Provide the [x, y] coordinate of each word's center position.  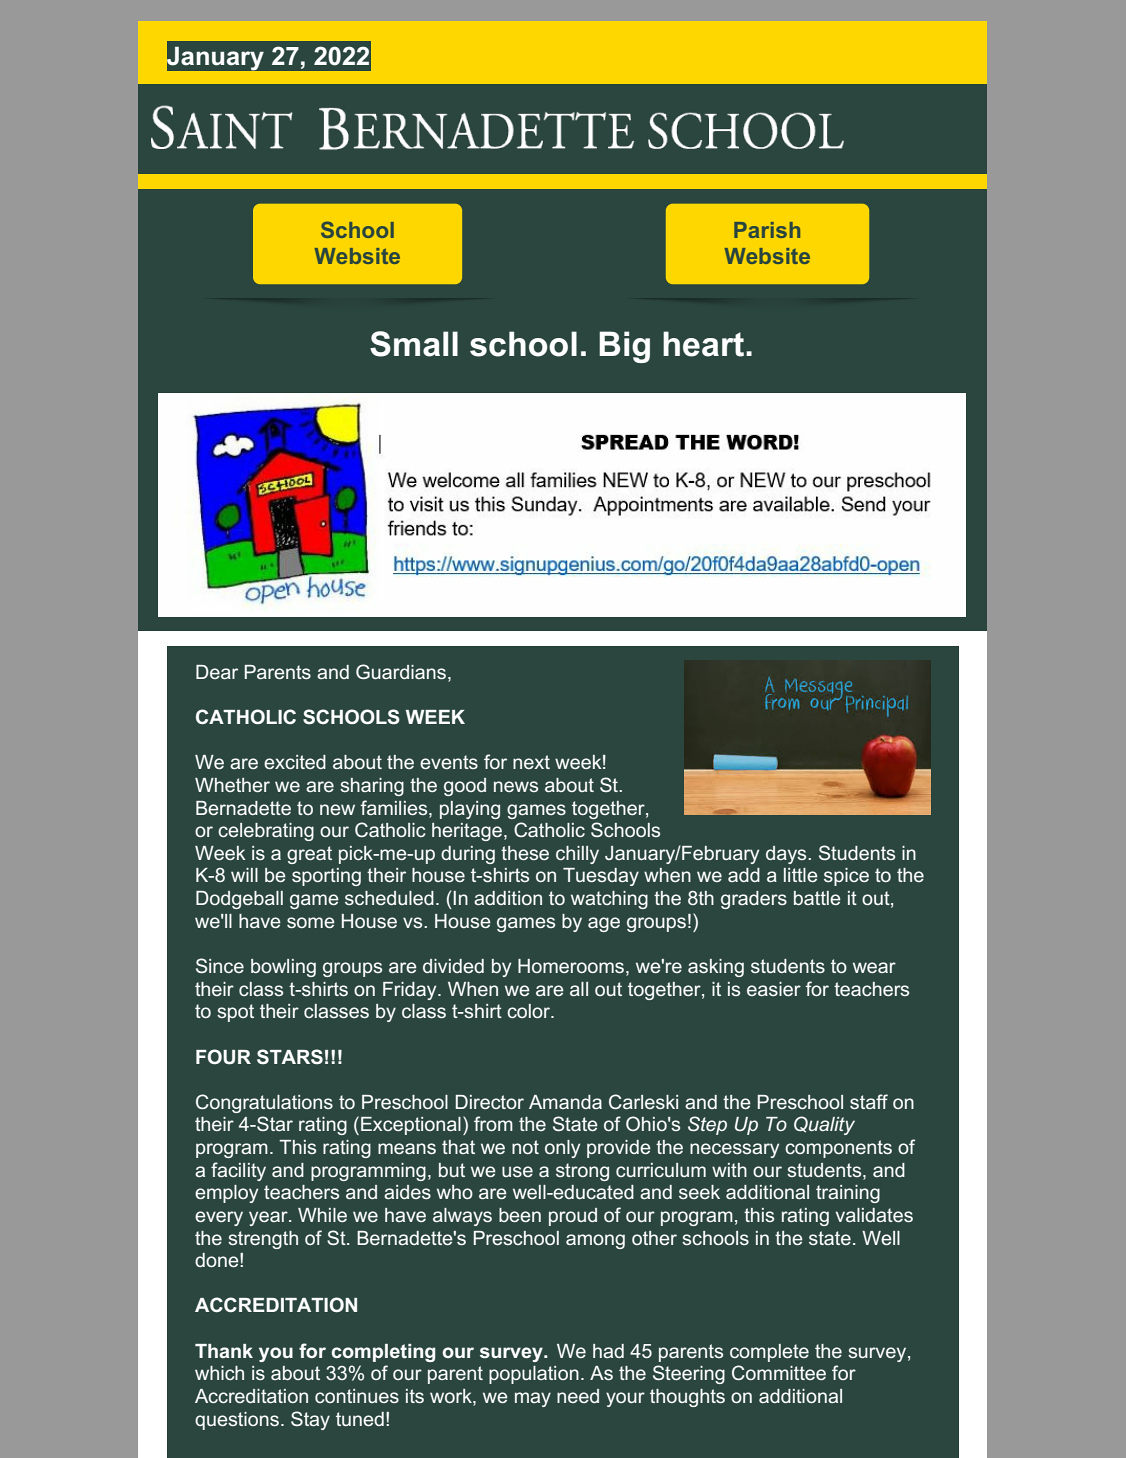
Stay [310, 1420]
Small [414, 344]
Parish [767, 230]
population [534, 1375]
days [787, 855]
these [525, 853]
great [309, 855]
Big [624, 347]
